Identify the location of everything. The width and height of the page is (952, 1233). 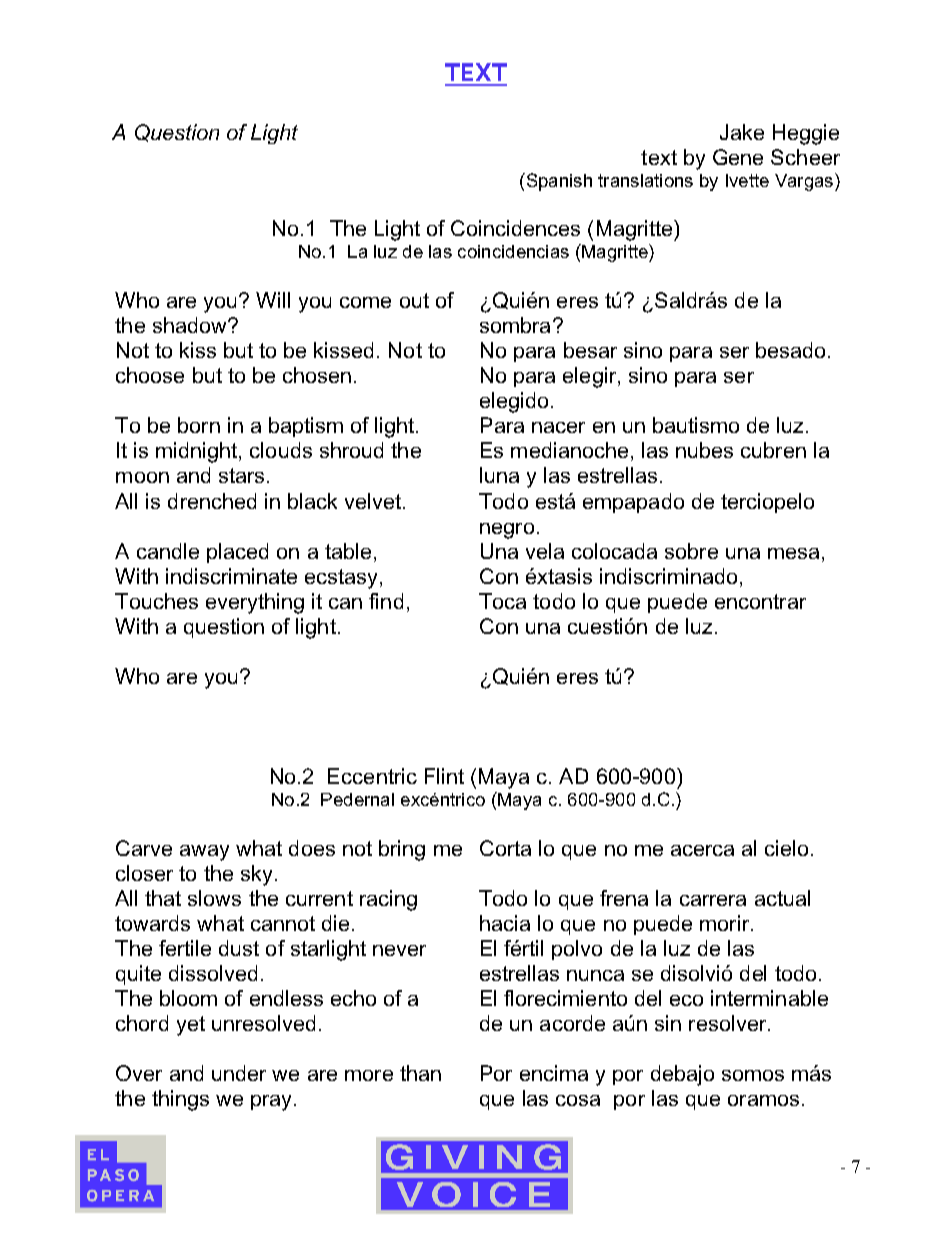
(255, 603).
